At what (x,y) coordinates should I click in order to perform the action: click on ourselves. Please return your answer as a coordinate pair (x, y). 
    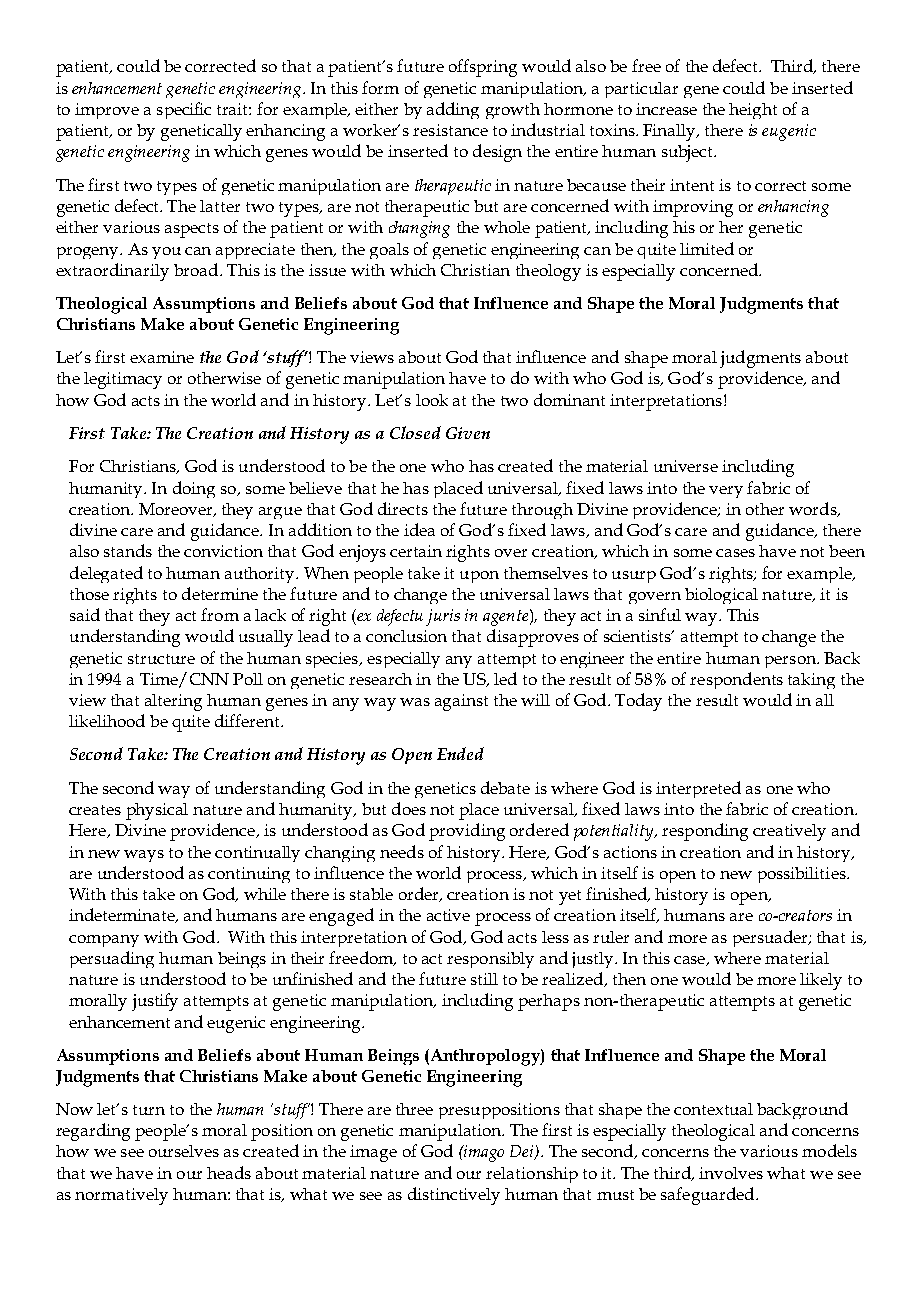
    Looking at the image, I should click on (184, 1151).
